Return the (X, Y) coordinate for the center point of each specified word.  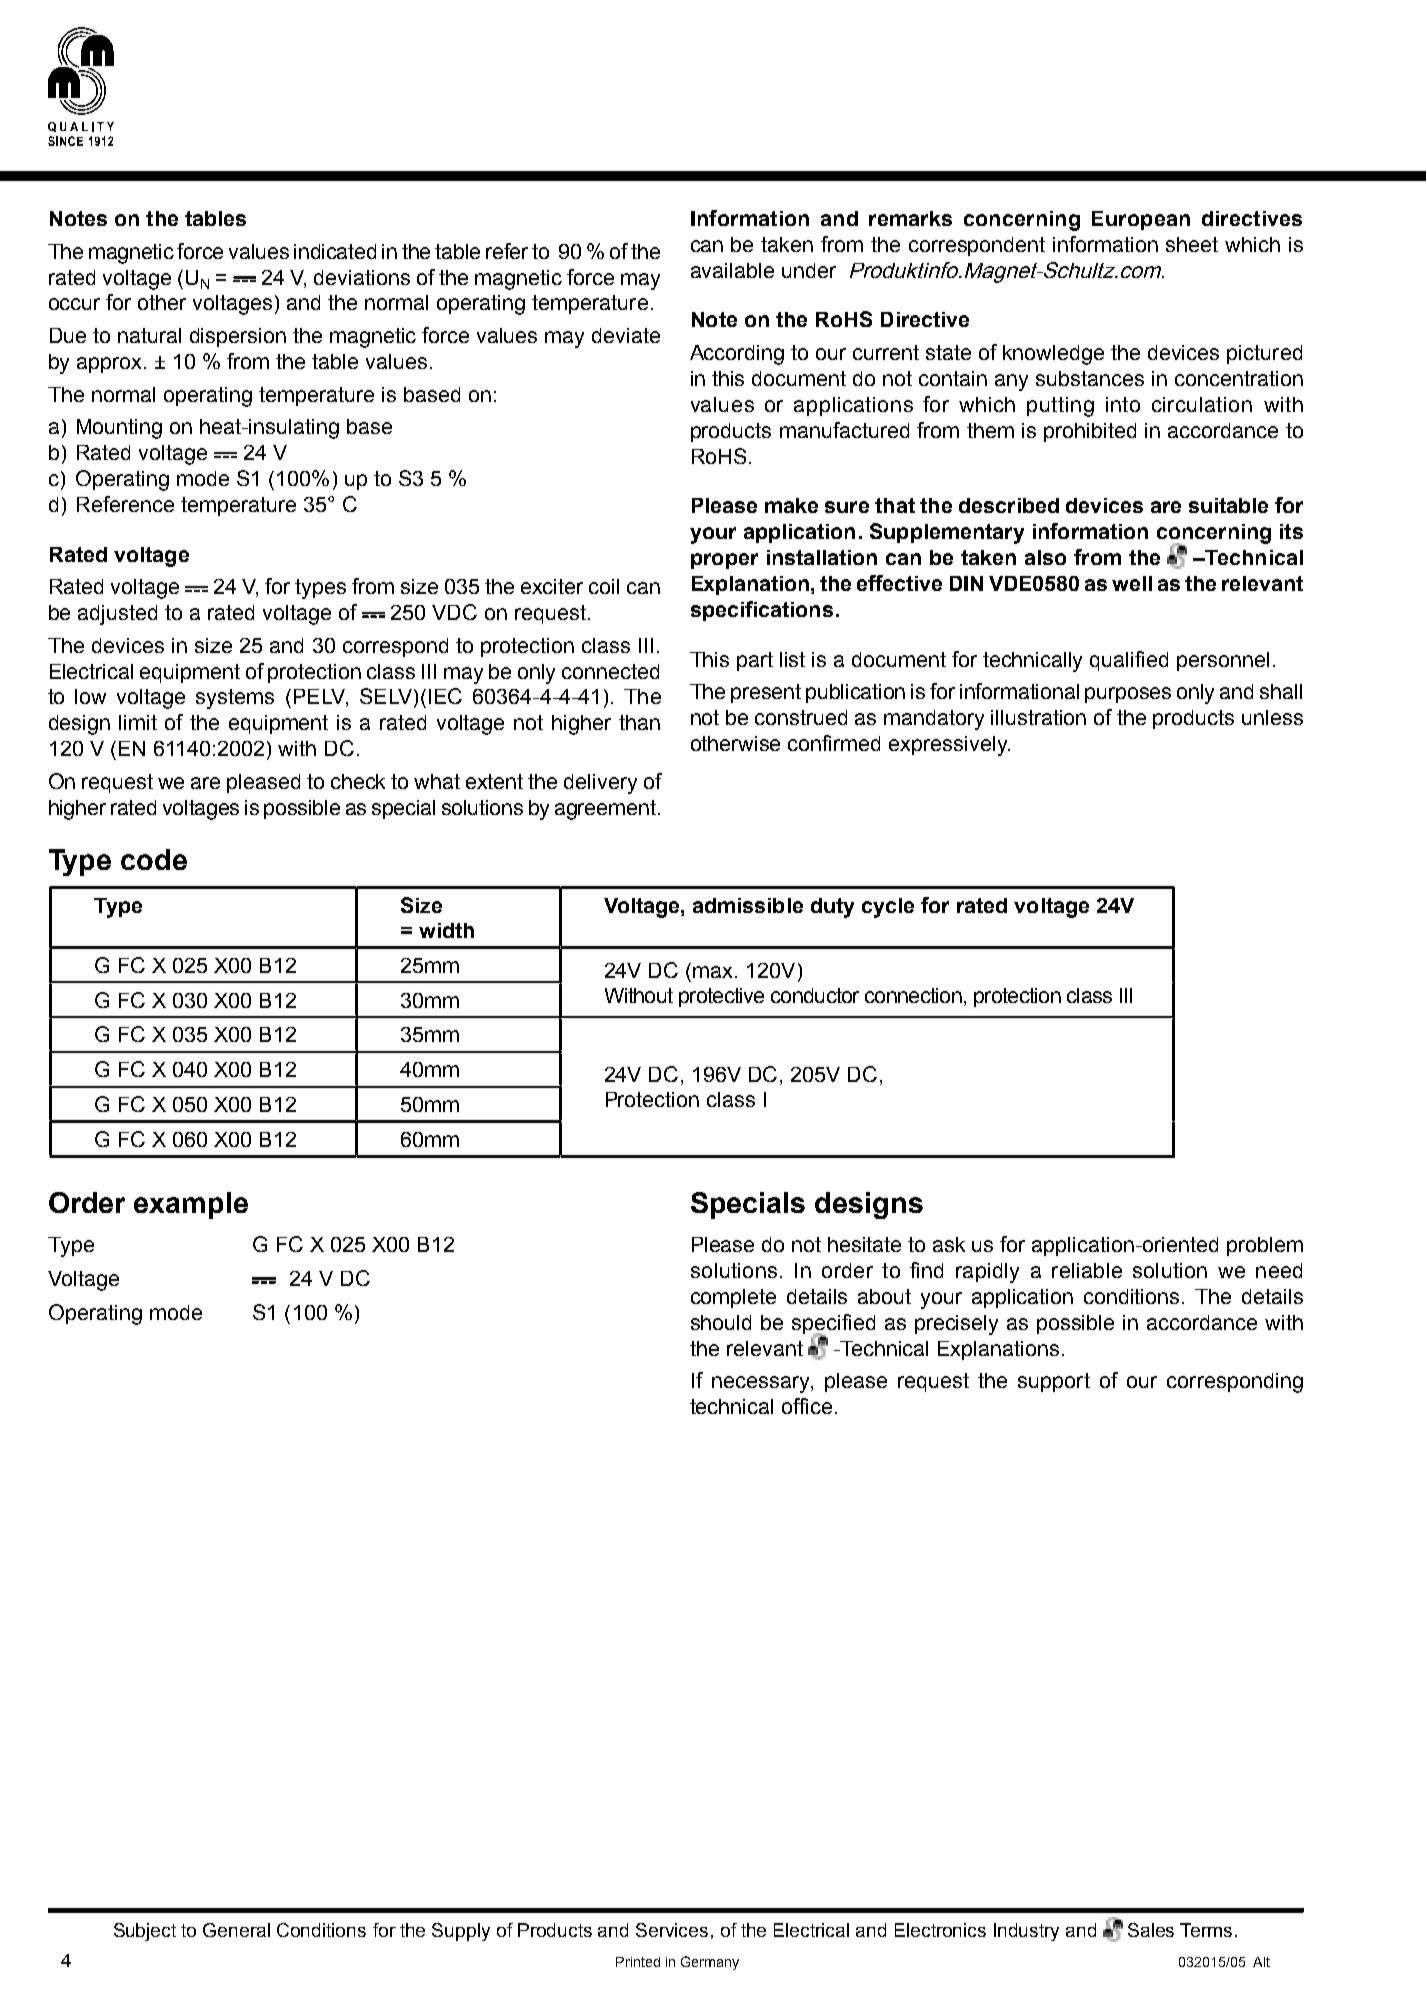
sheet (1192, 244)
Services (672, 1930)
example (191, 1205)
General (236, 1930)
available (732, 270)
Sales (1151, 1930)
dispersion (238, 337)
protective (721, 997)
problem (1265, 1246)
